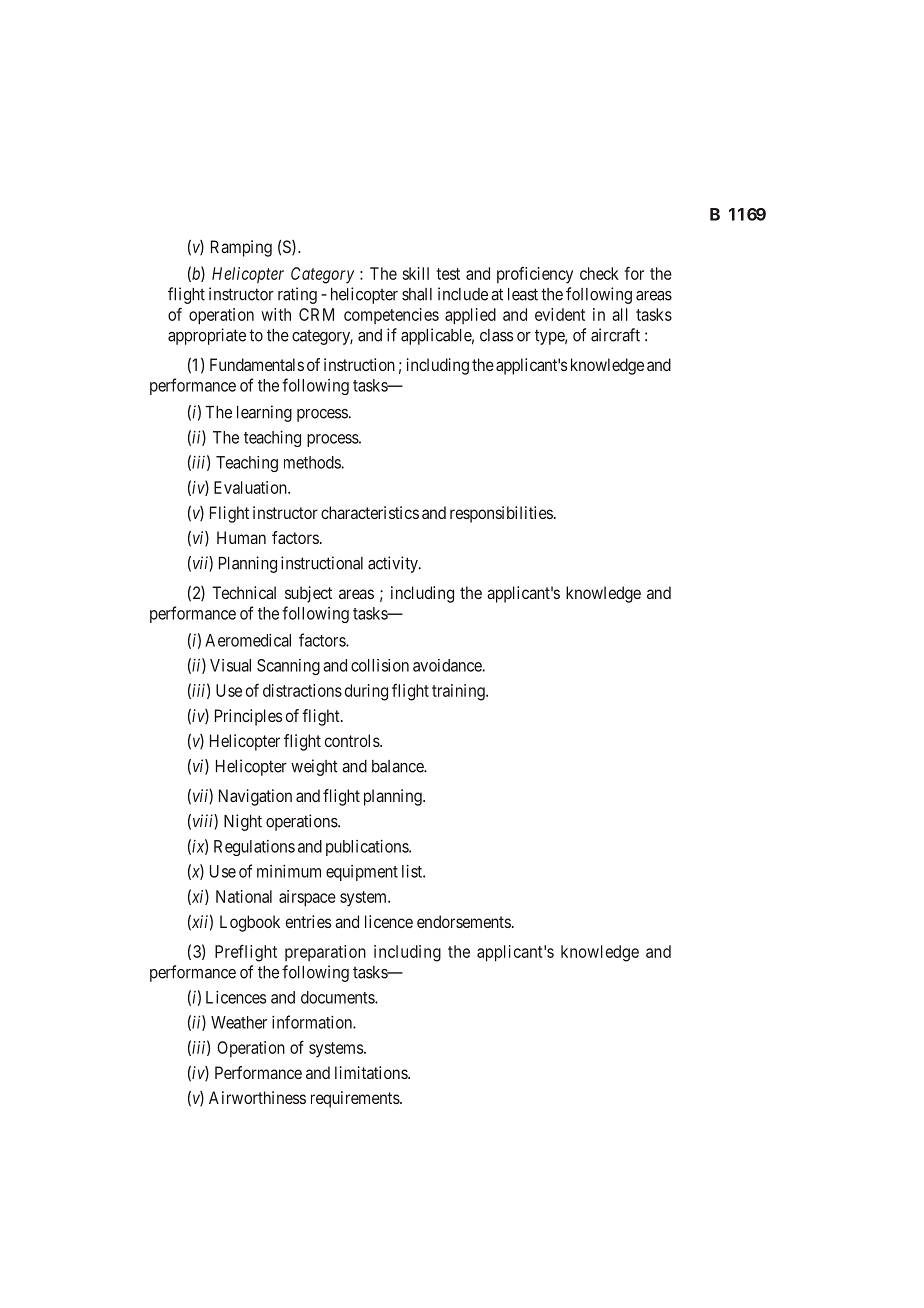 The height and width of the image is (1308, 924). What do you see at coordinates (459, 692) in the image?
I see `training` at bounding box center [459, 692].
